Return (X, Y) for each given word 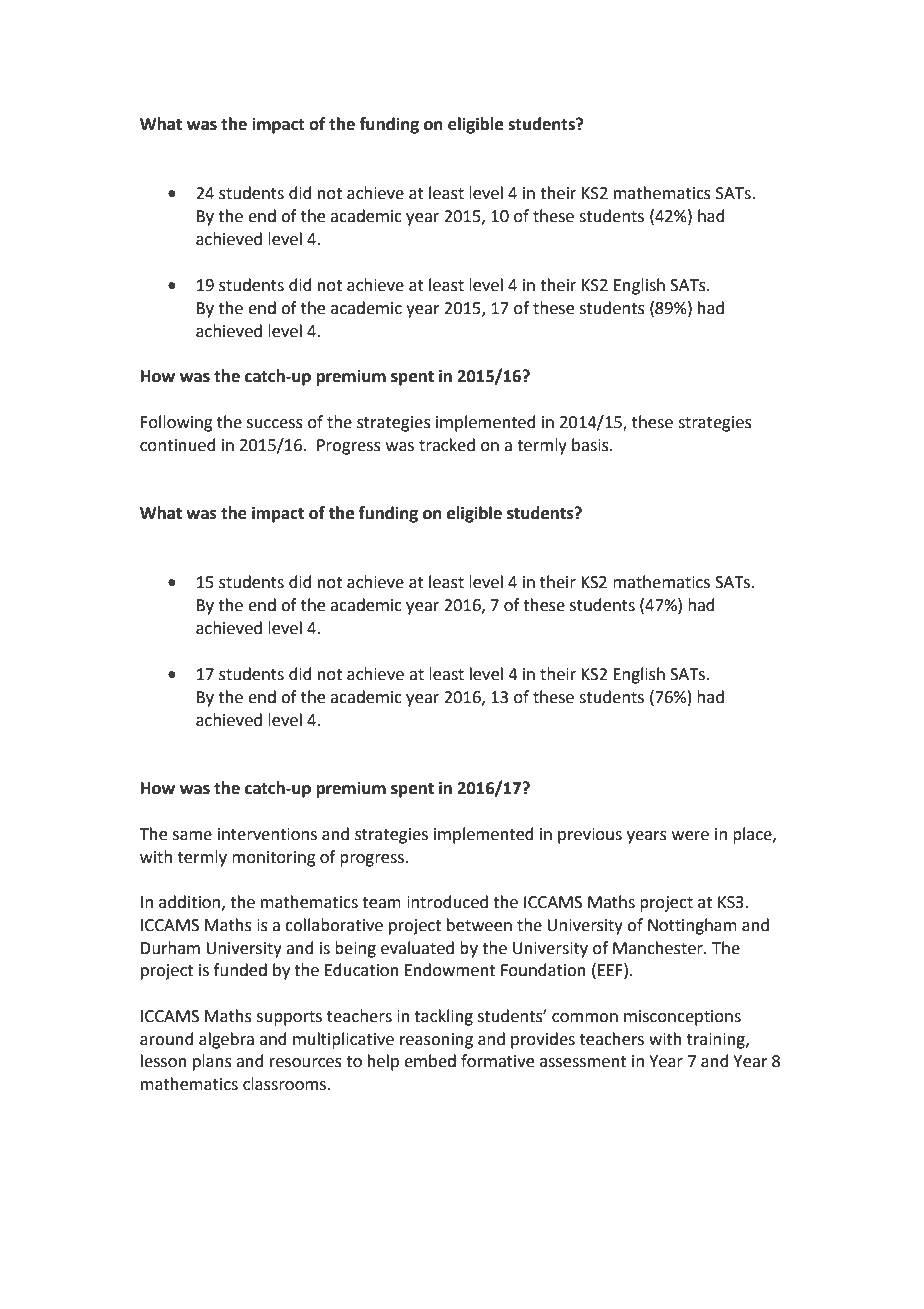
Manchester (659, 948)
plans (212, 1062)
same (192, 836)
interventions (267, 834)
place (753, 835)
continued (178, 445)
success (275, 424)
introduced (447, 902)
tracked (447, 445)
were (690, 836)
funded (240, 970)
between (479, 925)
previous (590, 836)
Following (177, 423)
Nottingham (692, 926)
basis (591, 445)
